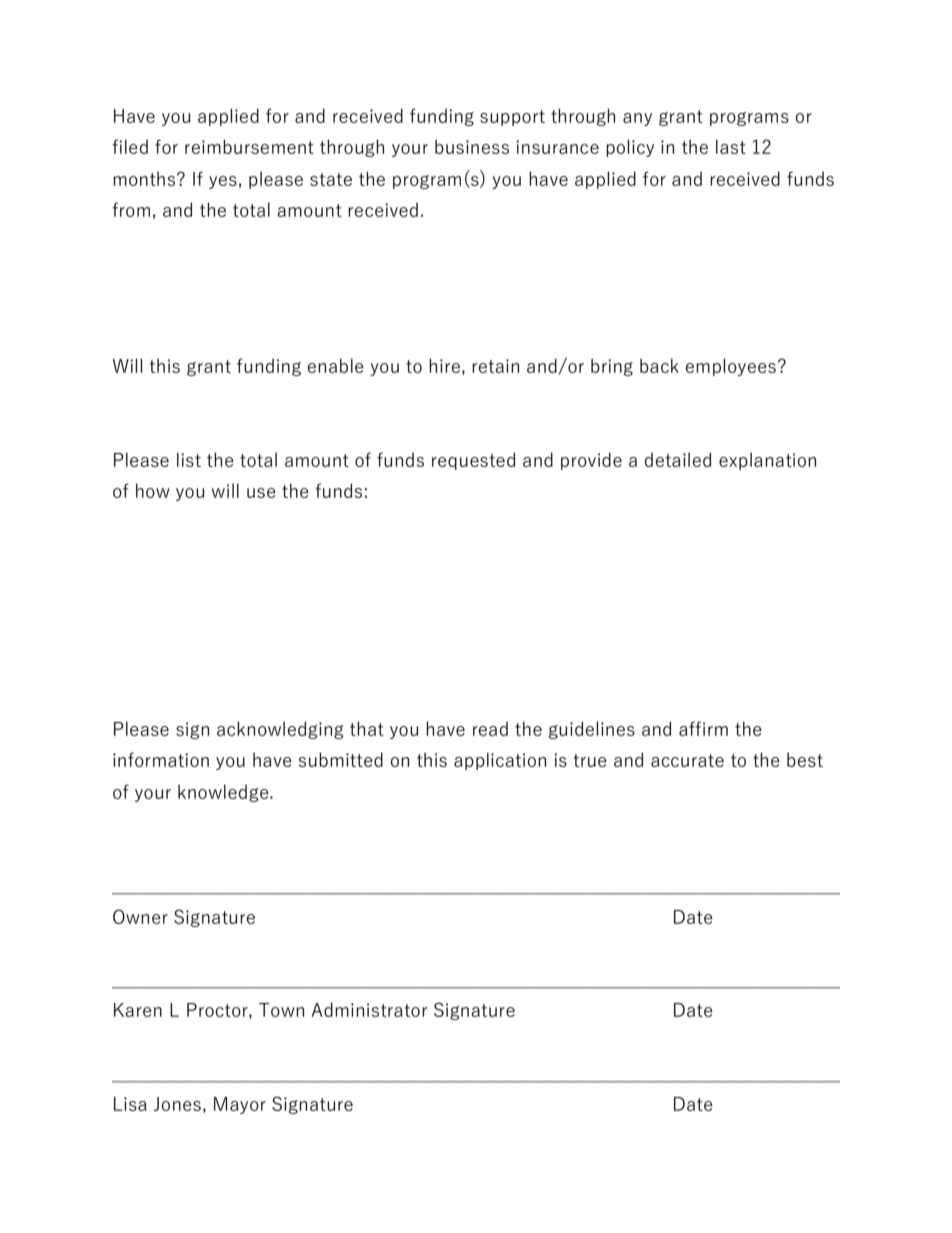 The image size is (952, 1233). I want to click on accurate, so click(687, 760).
